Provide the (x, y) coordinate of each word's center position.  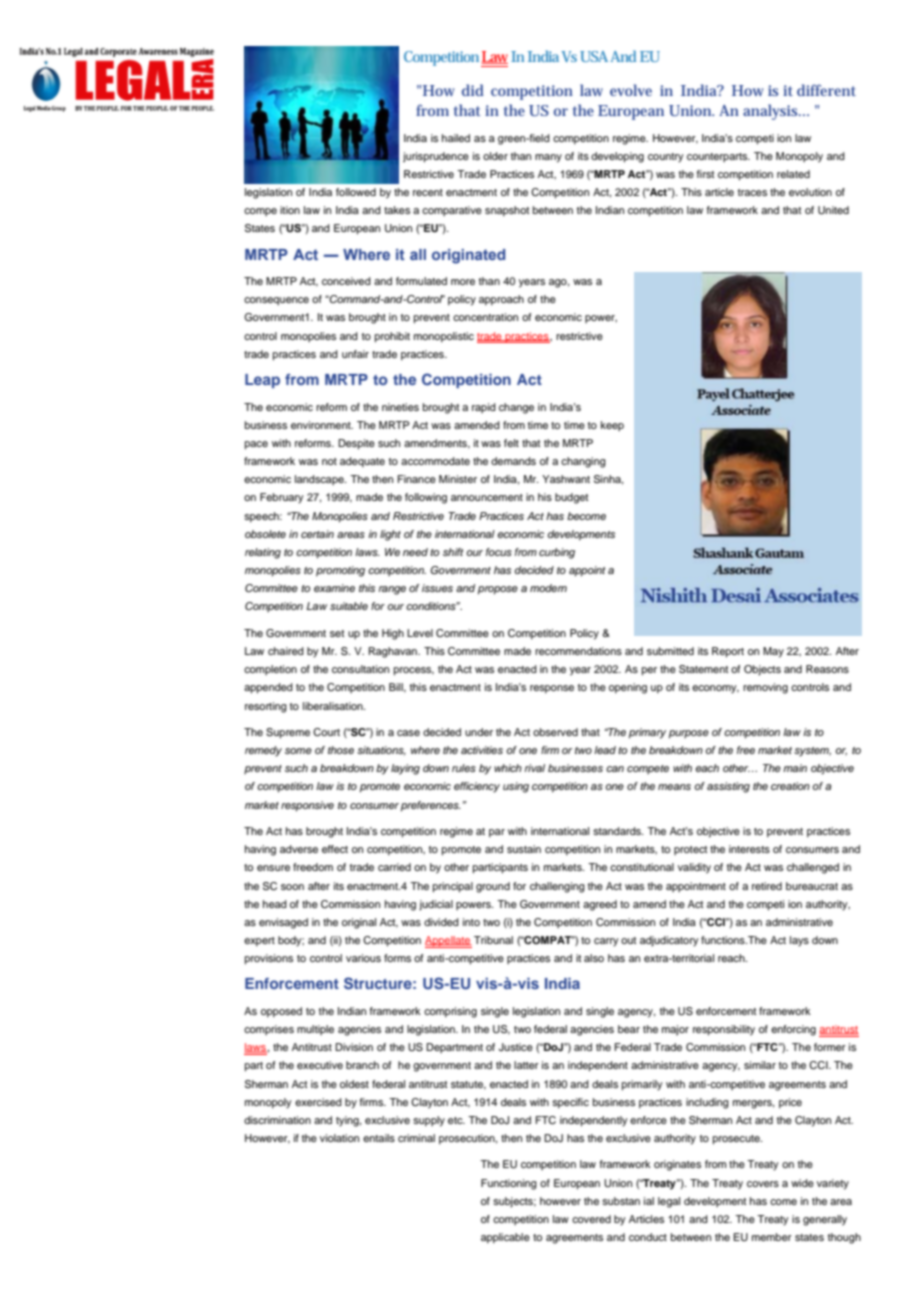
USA (594, 56)
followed (356, 192)
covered (591, 1219)
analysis (772, 112)
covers (763, 1184)
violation (339, 1138)
